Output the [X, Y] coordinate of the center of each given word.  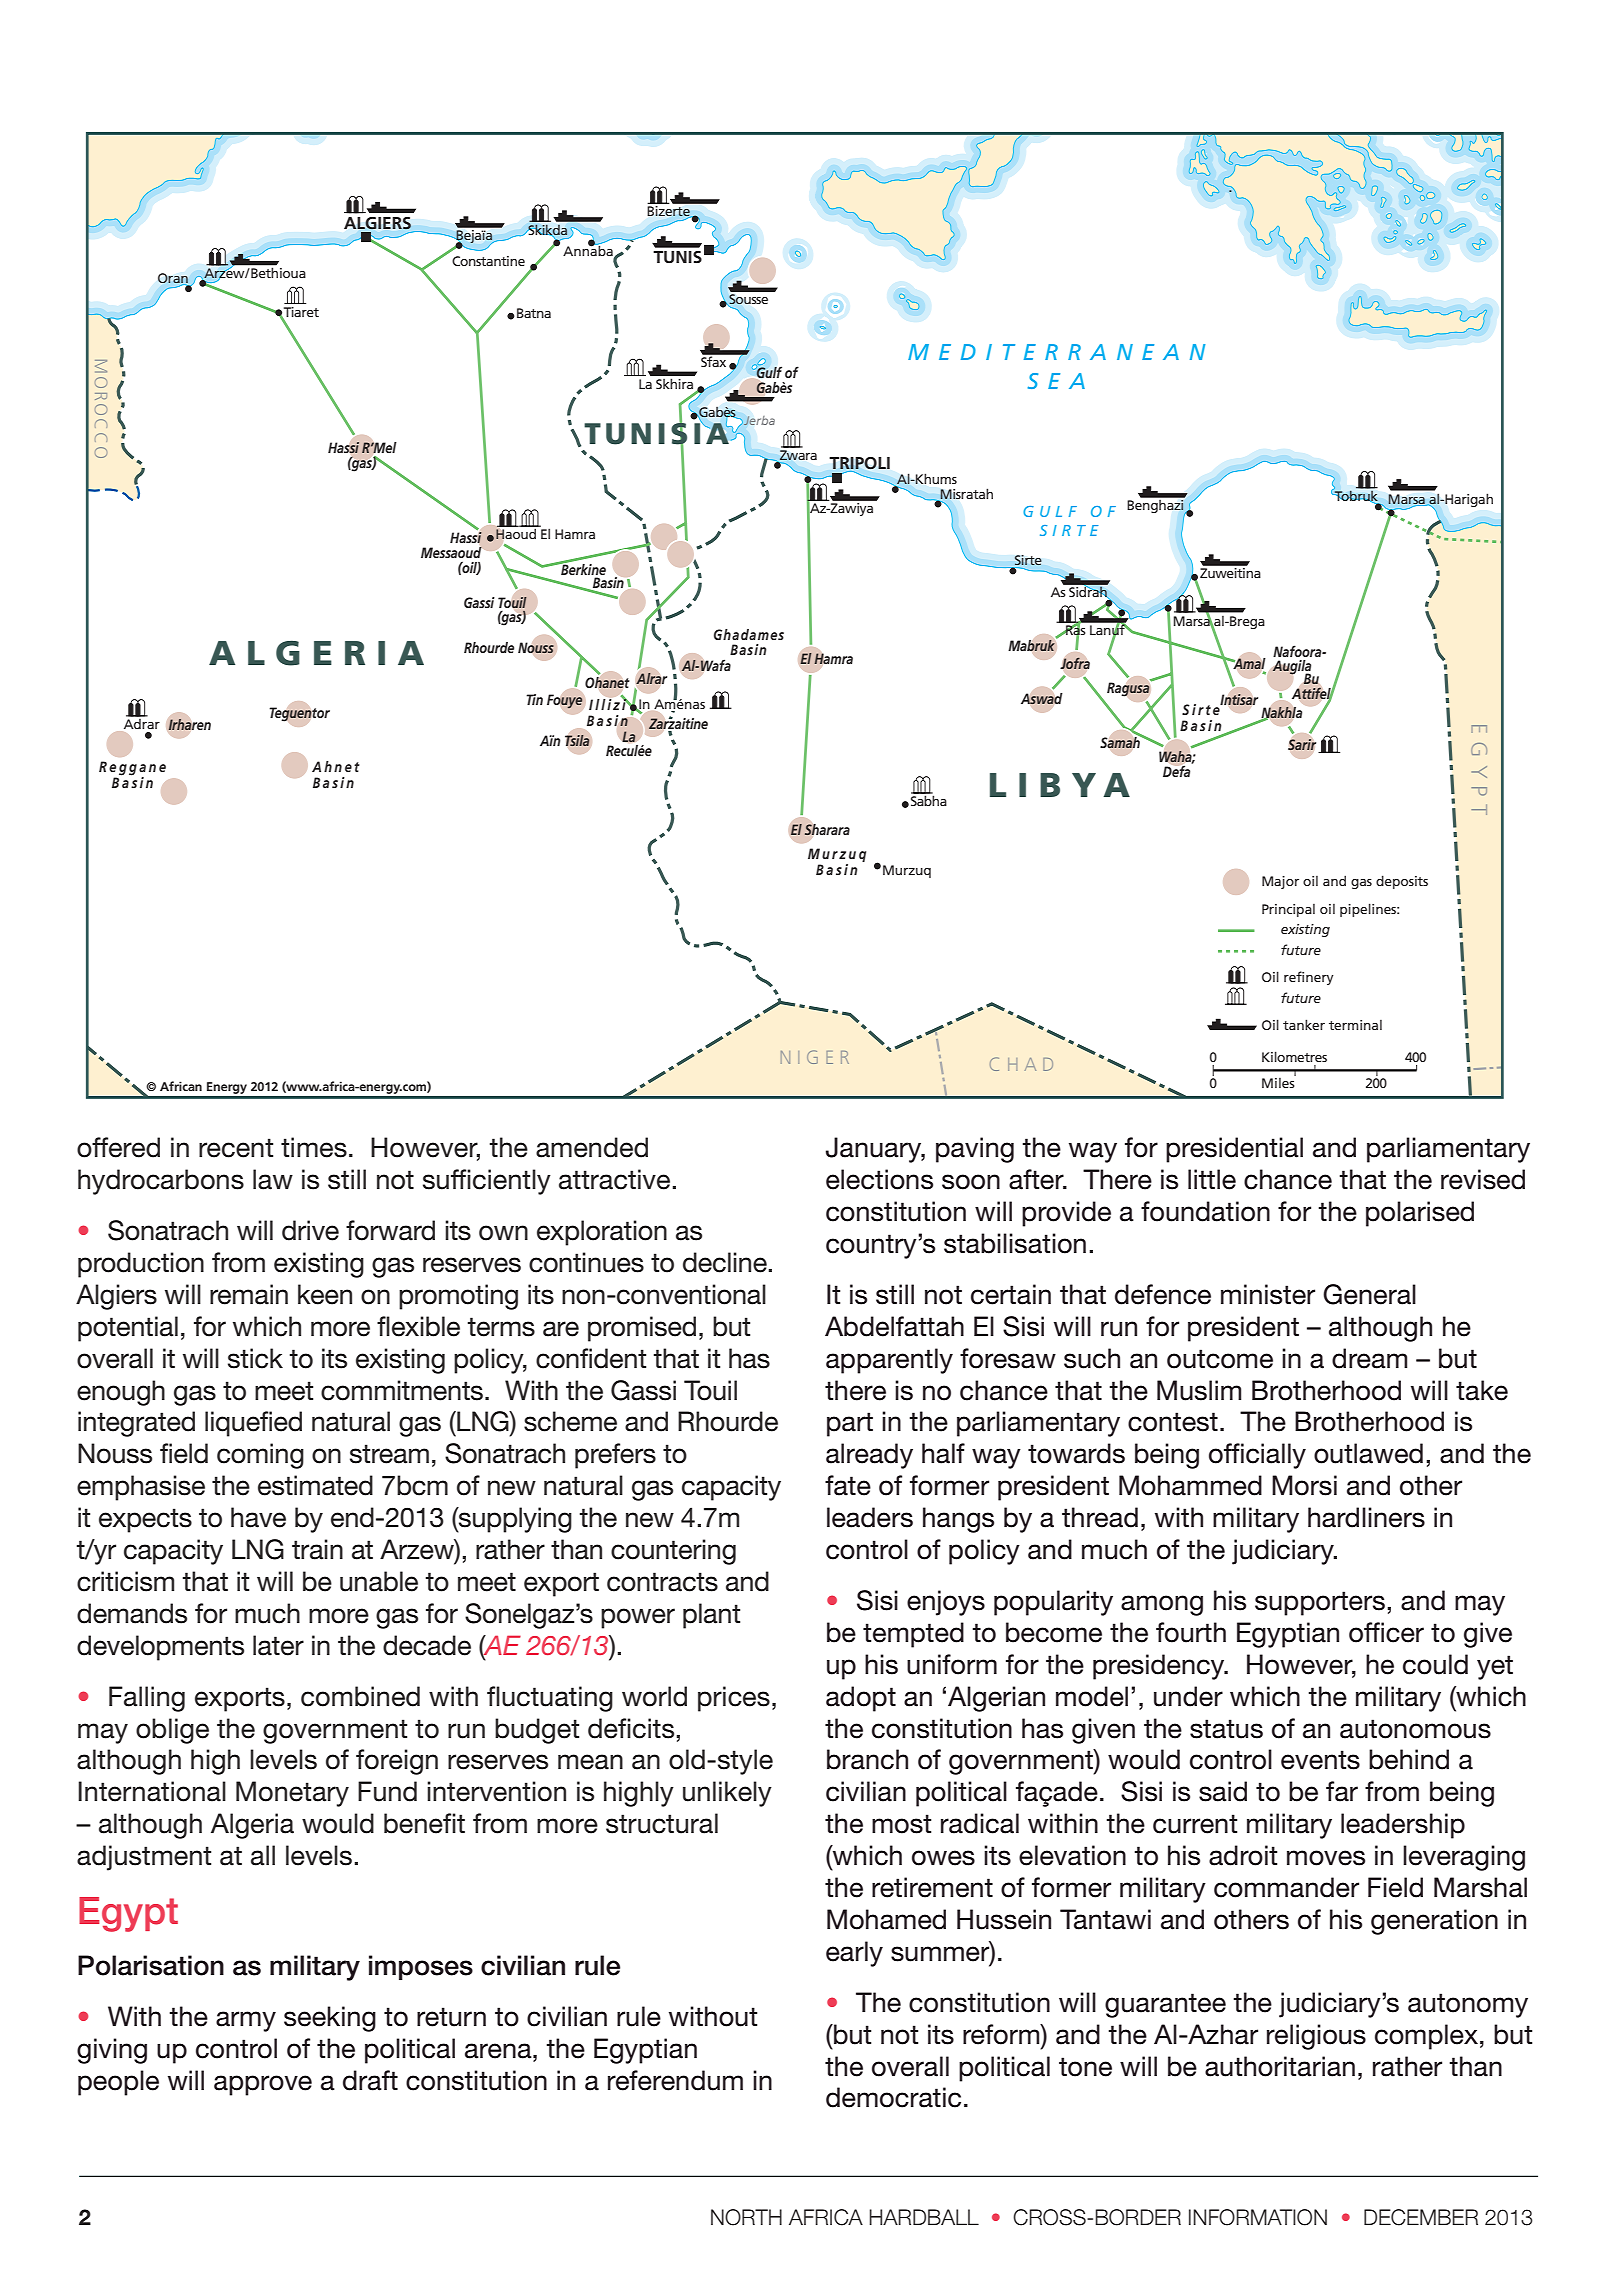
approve [263, 2085]
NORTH [746, 2217]
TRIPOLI [859, 464]
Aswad [1042, 699]
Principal [1288, 910]
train [317, 1549]
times [314, 1147]
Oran [173, 279]
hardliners [1366, 1517]
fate [848, 1485]
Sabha [929, 799]
